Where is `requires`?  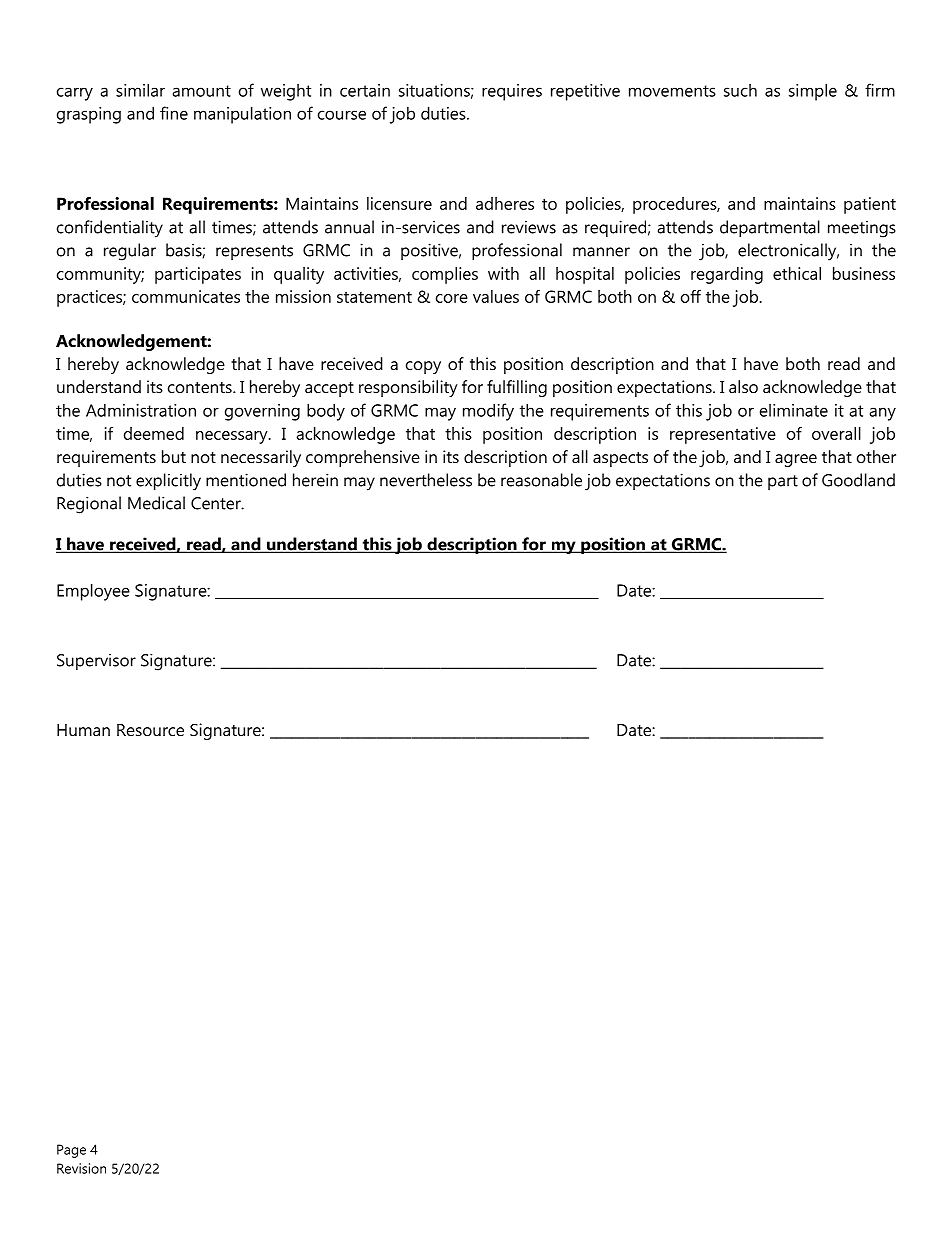 requires is located at coordinates (512, 92).
